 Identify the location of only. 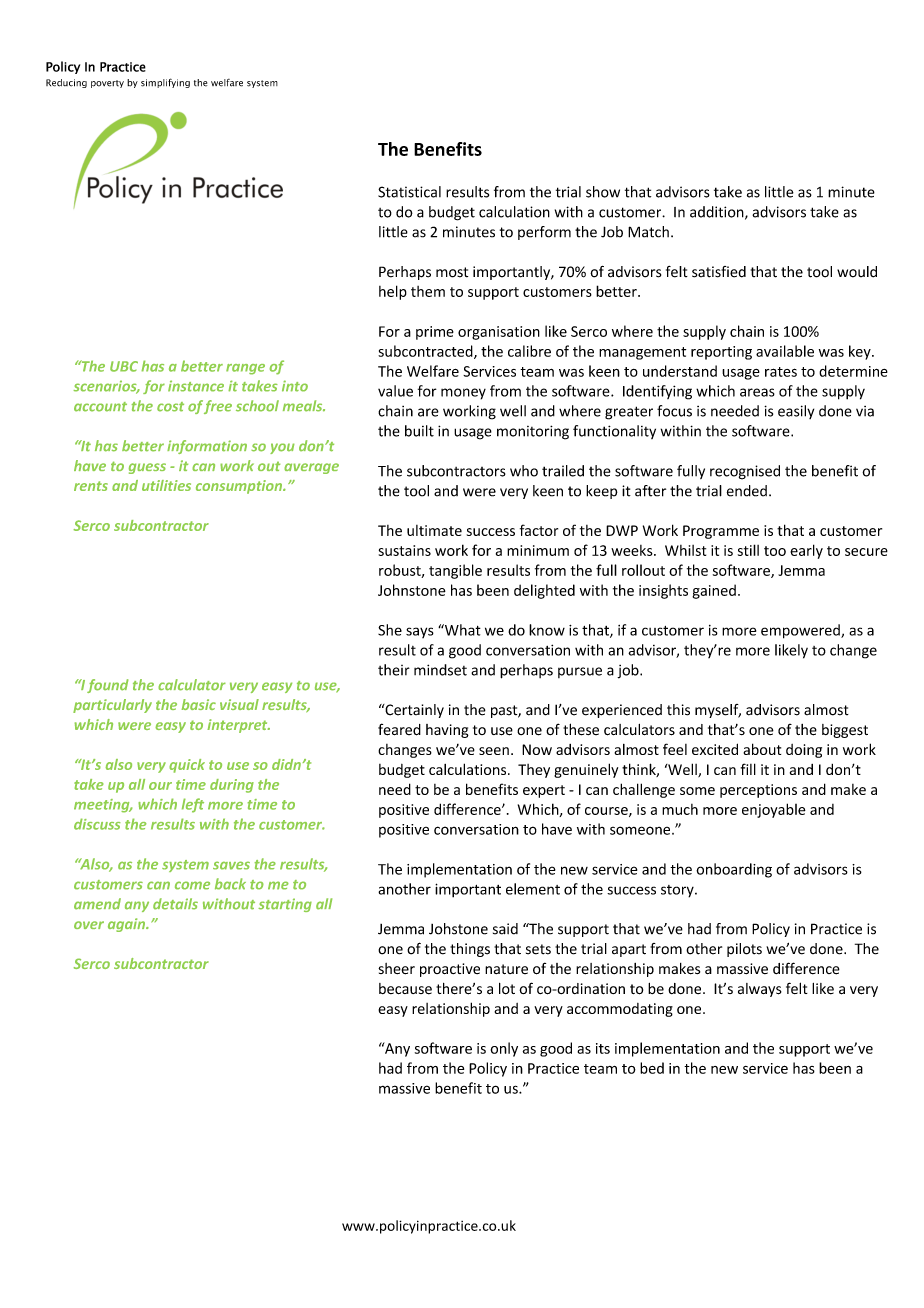
(504, 1049).
